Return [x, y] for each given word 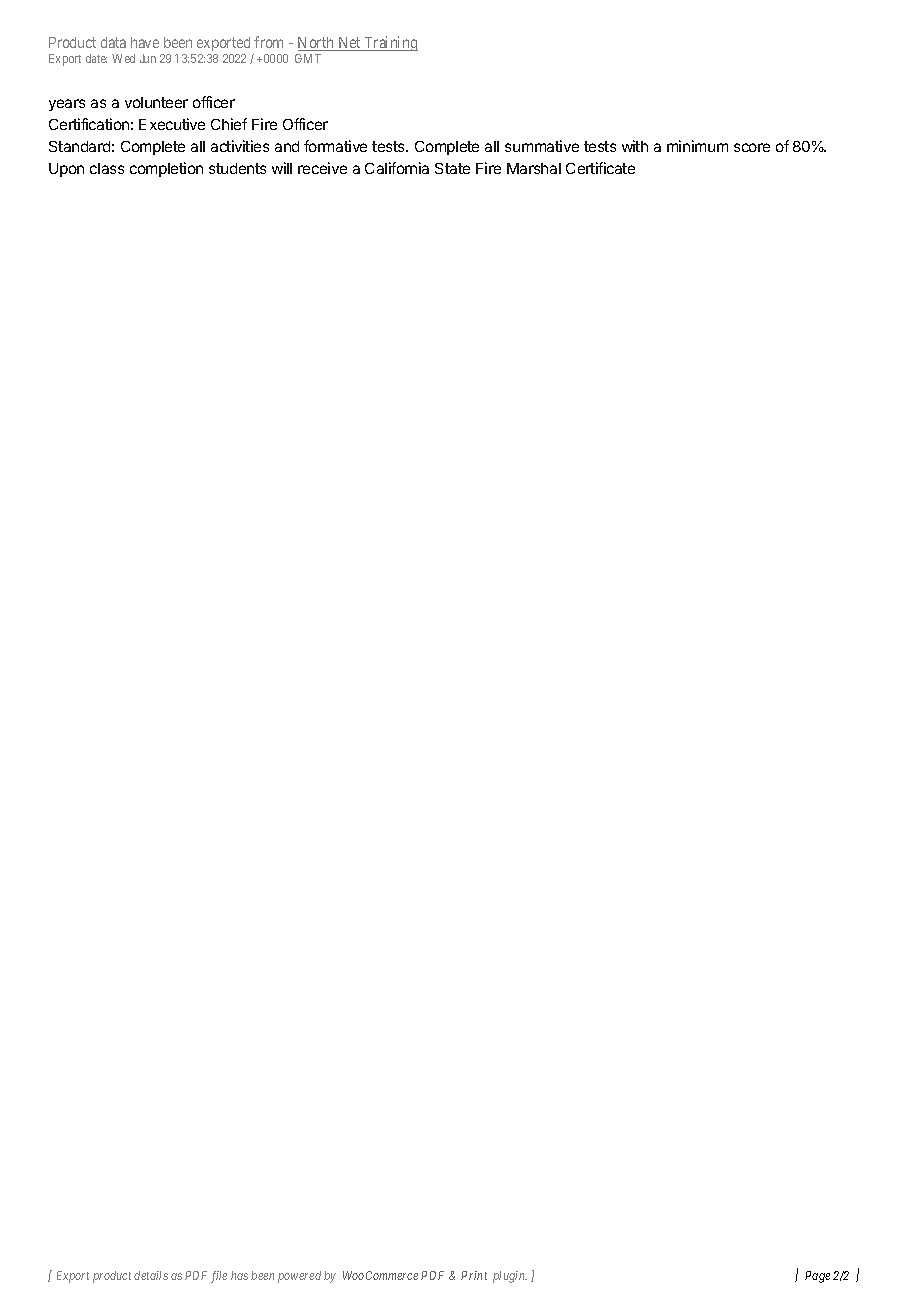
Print [474, 1275]
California [397, 168]
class [107, 168]
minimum [697, 146]
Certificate [600, 168]
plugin [510, 1277]
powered [299, 1277]
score [752, 147]
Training [390, 43]
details [151, 1275]
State [452, 168]
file [219, 1277]
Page [817, 1277]
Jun [148, 58]
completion [166, 169]
